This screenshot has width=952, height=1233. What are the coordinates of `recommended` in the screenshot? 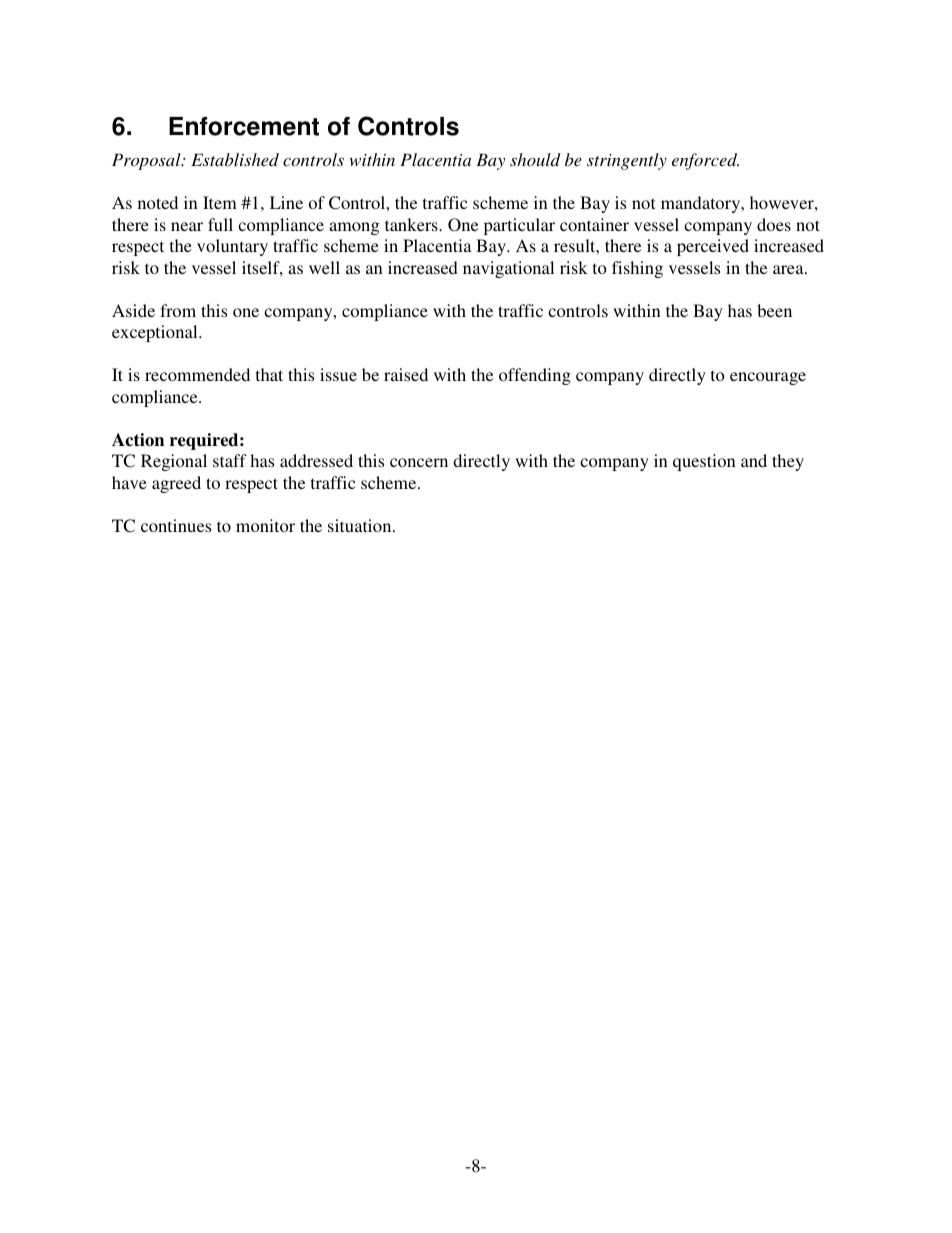 It's located at (197, 374).
